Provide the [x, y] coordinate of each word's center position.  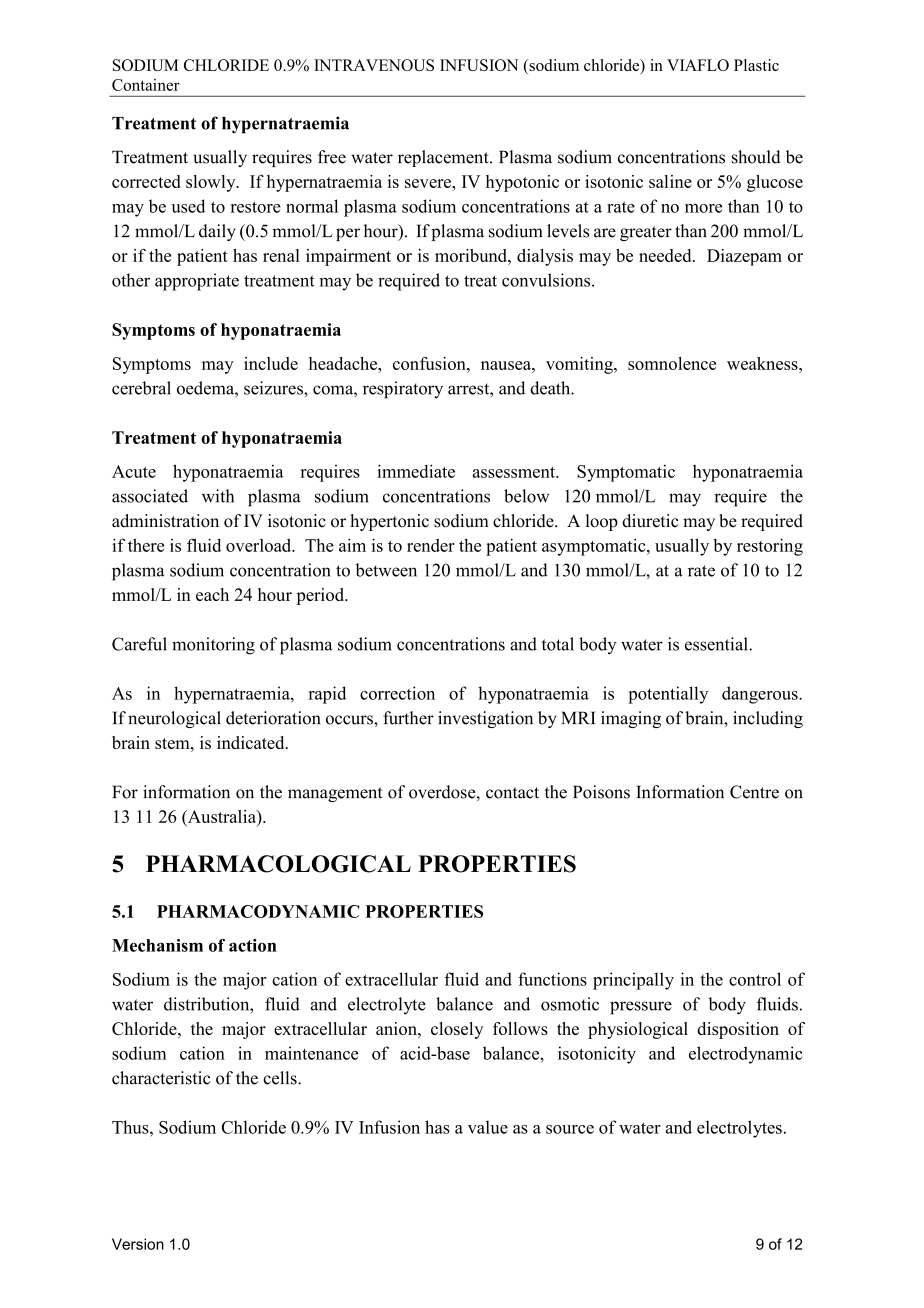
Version [138, 1244]
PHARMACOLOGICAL [278, 864]
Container [146, 85]
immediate [416, 471]
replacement [444, 158]
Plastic [756, 65]
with [218, 496]
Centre [754, 792]
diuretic [650, 521]
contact [512, 793]
